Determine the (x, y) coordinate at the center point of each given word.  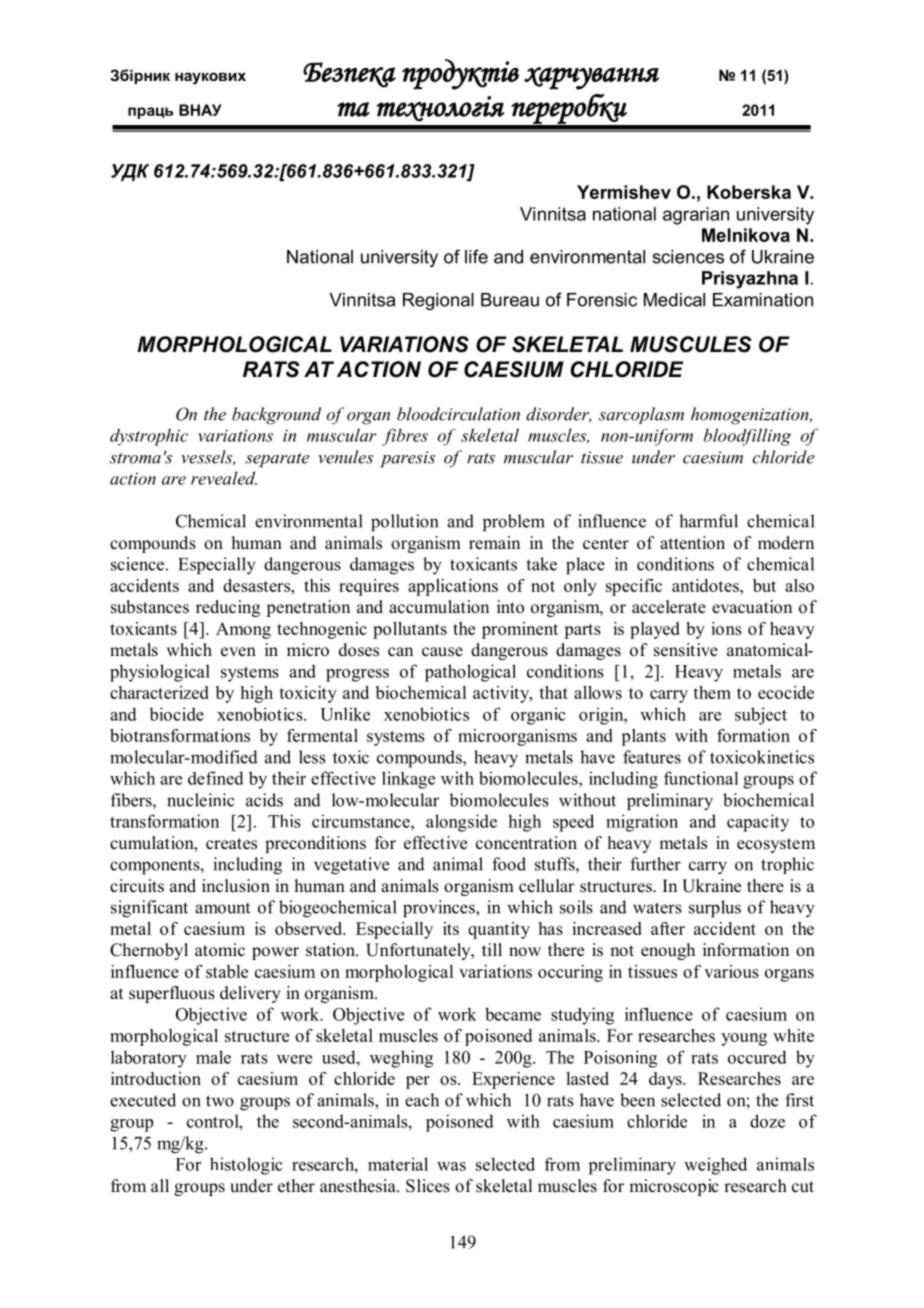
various (731, 971)
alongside (461, 823)
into (510, 607)
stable (227, 971)
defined (216, 778)
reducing (228, 608)
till (492, 949)
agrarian (696, 216)
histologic (246, 1166)
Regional (438, 301)
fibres (405, 437)
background (276, 416)
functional (701, 778)
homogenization (751, 416)
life (476, 256)
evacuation (752, 607)
